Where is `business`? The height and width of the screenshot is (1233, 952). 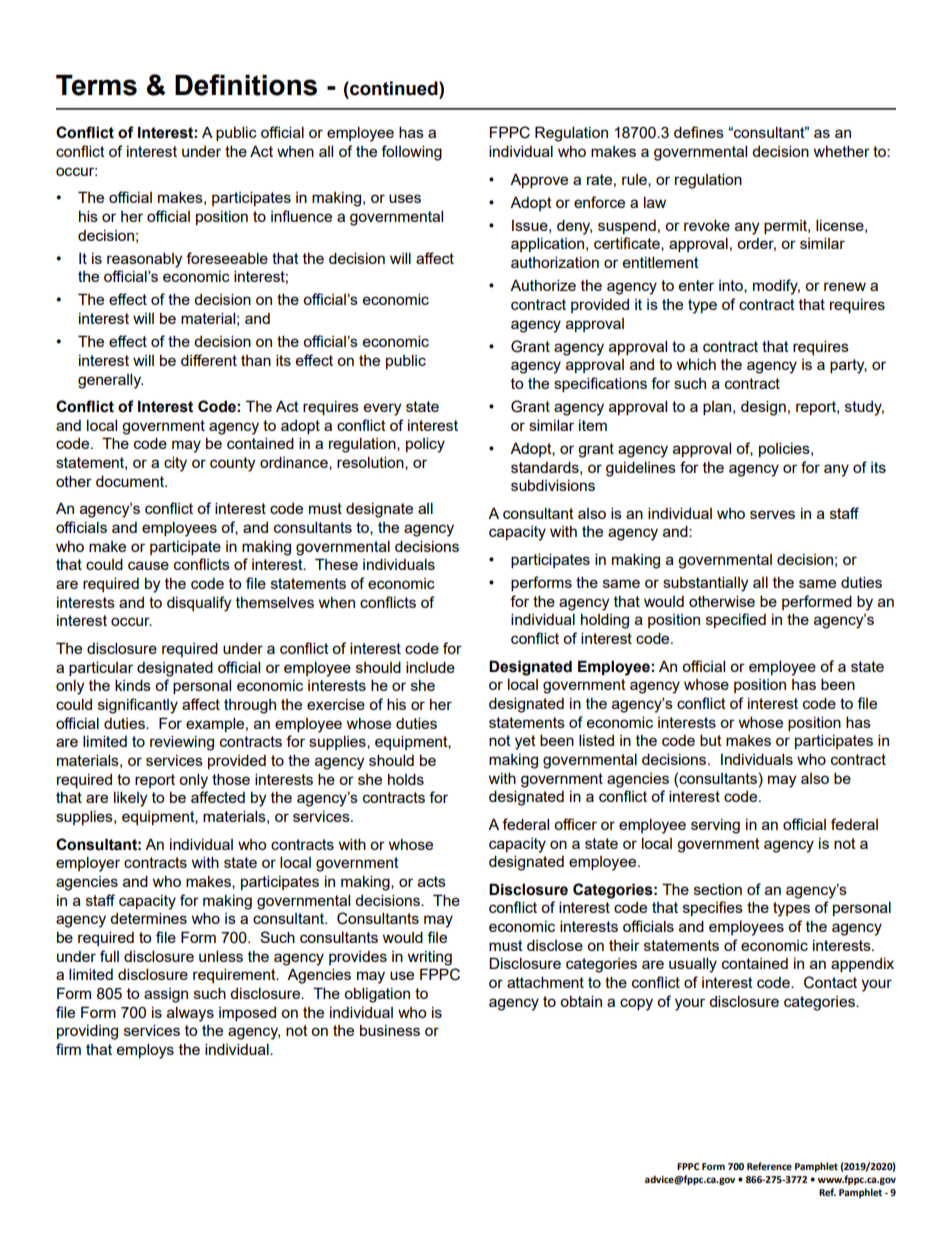
business is located at coordinates (390, 1030).
